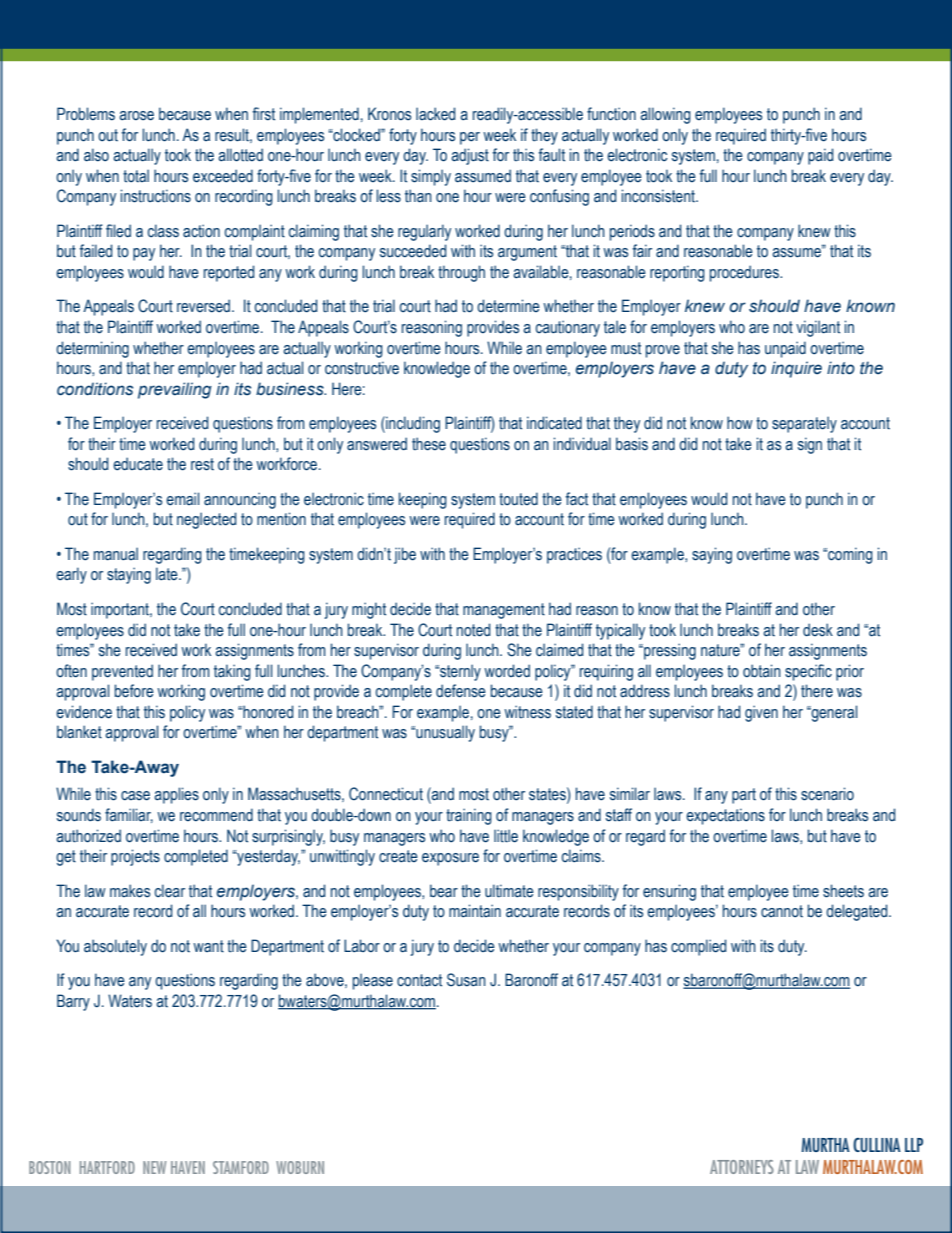  Describe the element at coordinates (469, 816) in the image. I see `training` at that location.
